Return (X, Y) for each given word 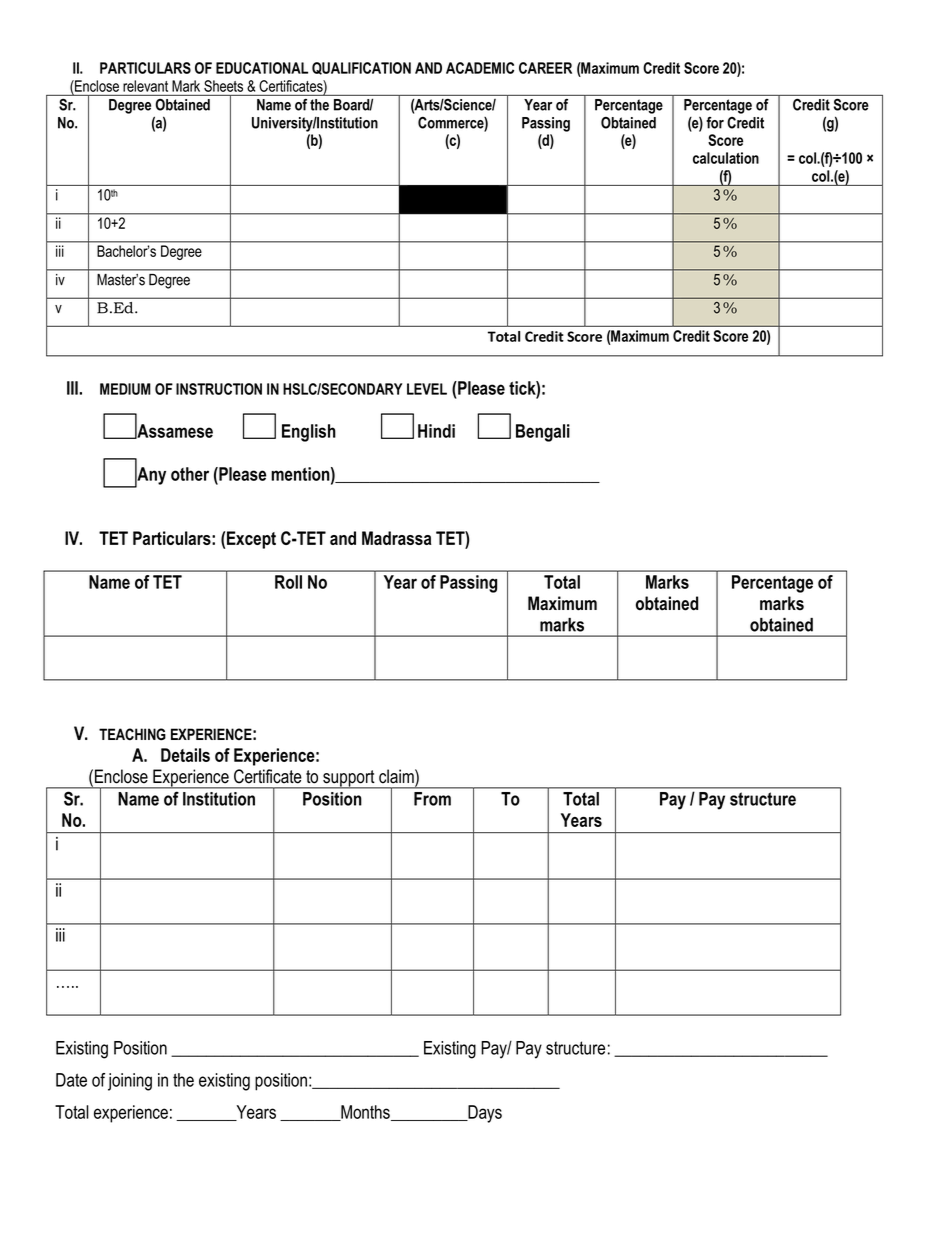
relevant (145, 86)
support (349, 779)
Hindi (436, 431)
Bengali (543, 433)
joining (130, 1082)
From (432, 799)
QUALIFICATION (361, 68)
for (715, 123)
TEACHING (132, 734)
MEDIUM (125, 389)
